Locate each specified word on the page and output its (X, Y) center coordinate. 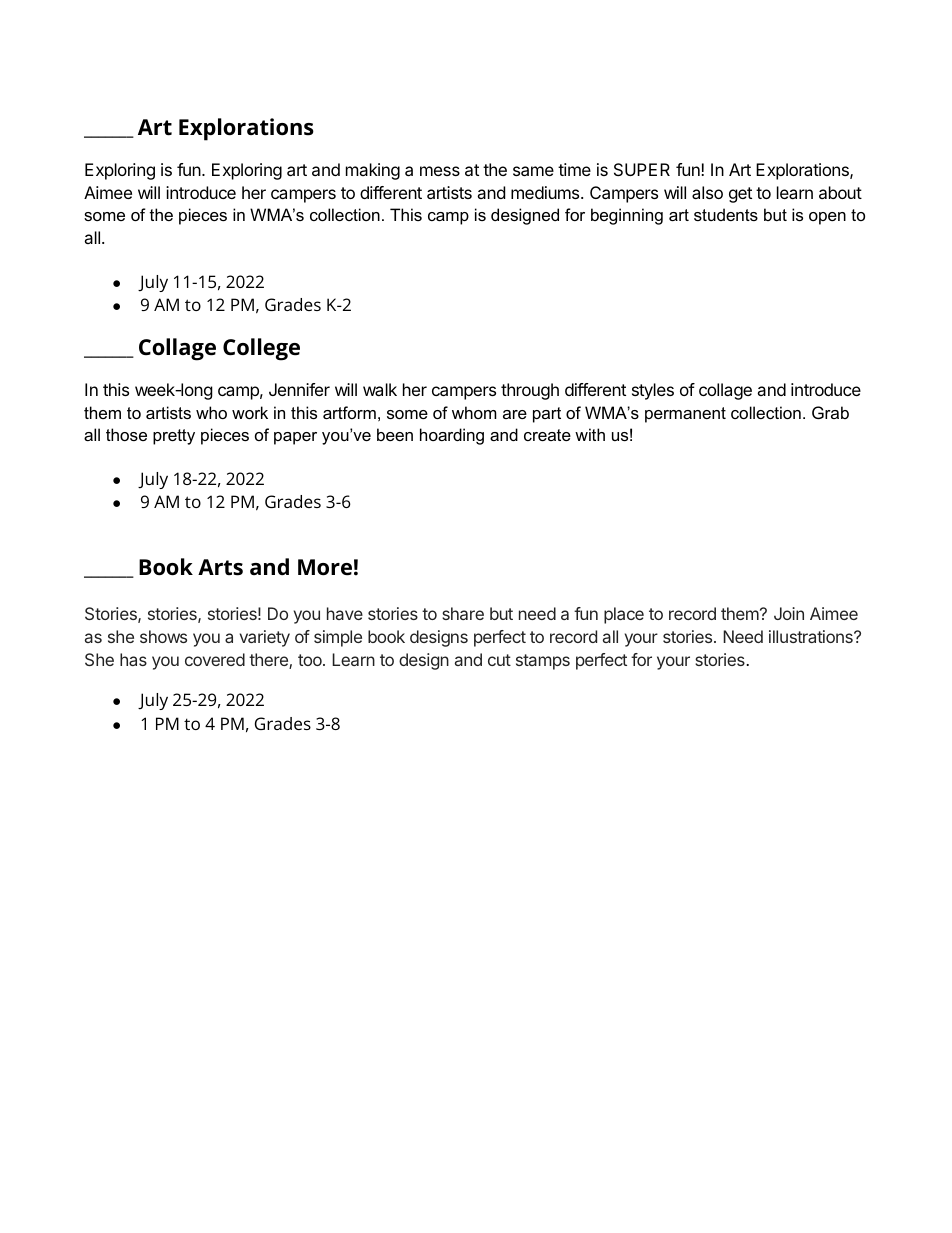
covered (215, 659)
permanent (685, 415)
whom (474, 412)
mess (440, 171)
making (373, 171)
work (250, 412)
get (740, 195)
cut (499, 660)
